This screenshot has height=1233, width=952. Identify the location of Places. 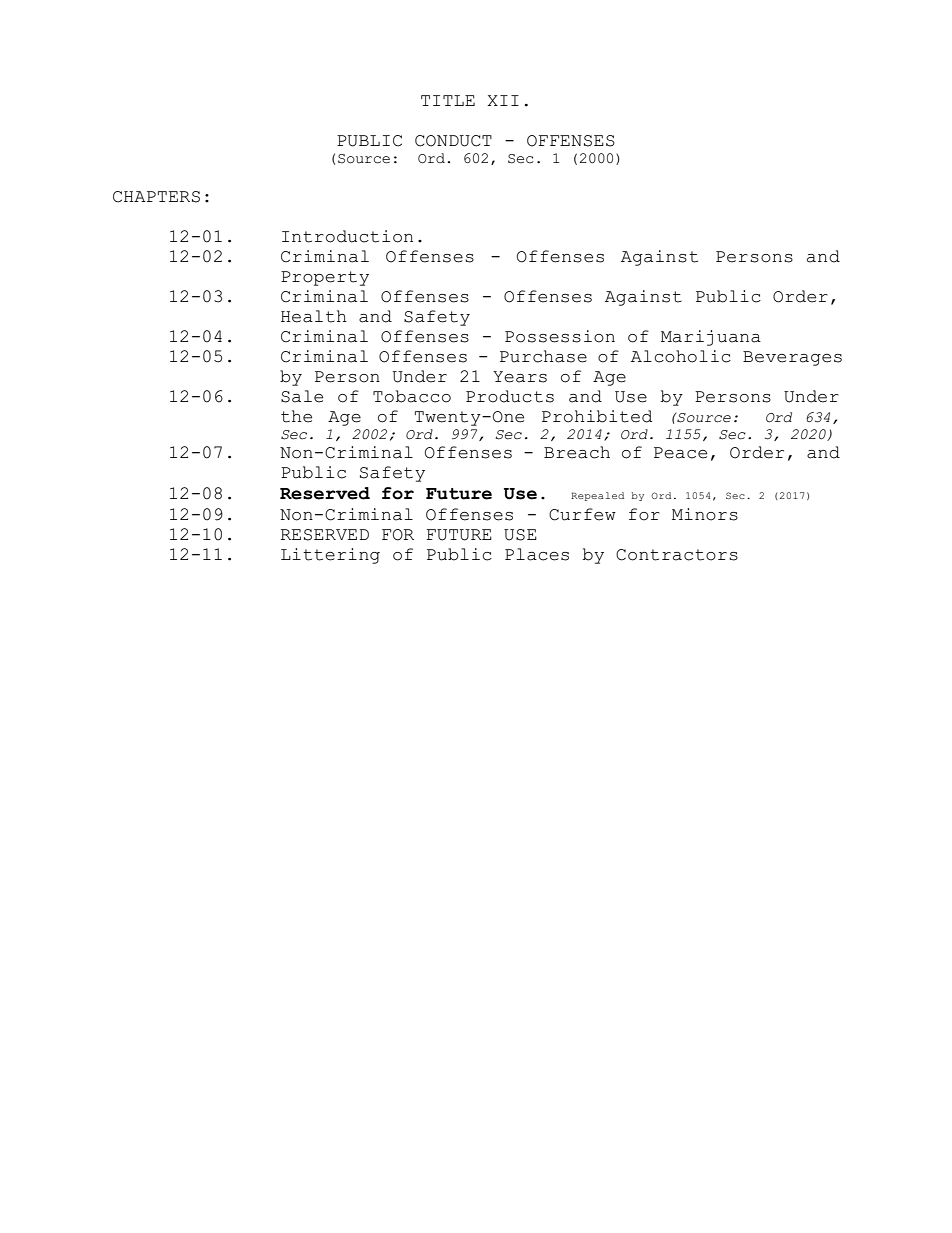
(537, 554).
